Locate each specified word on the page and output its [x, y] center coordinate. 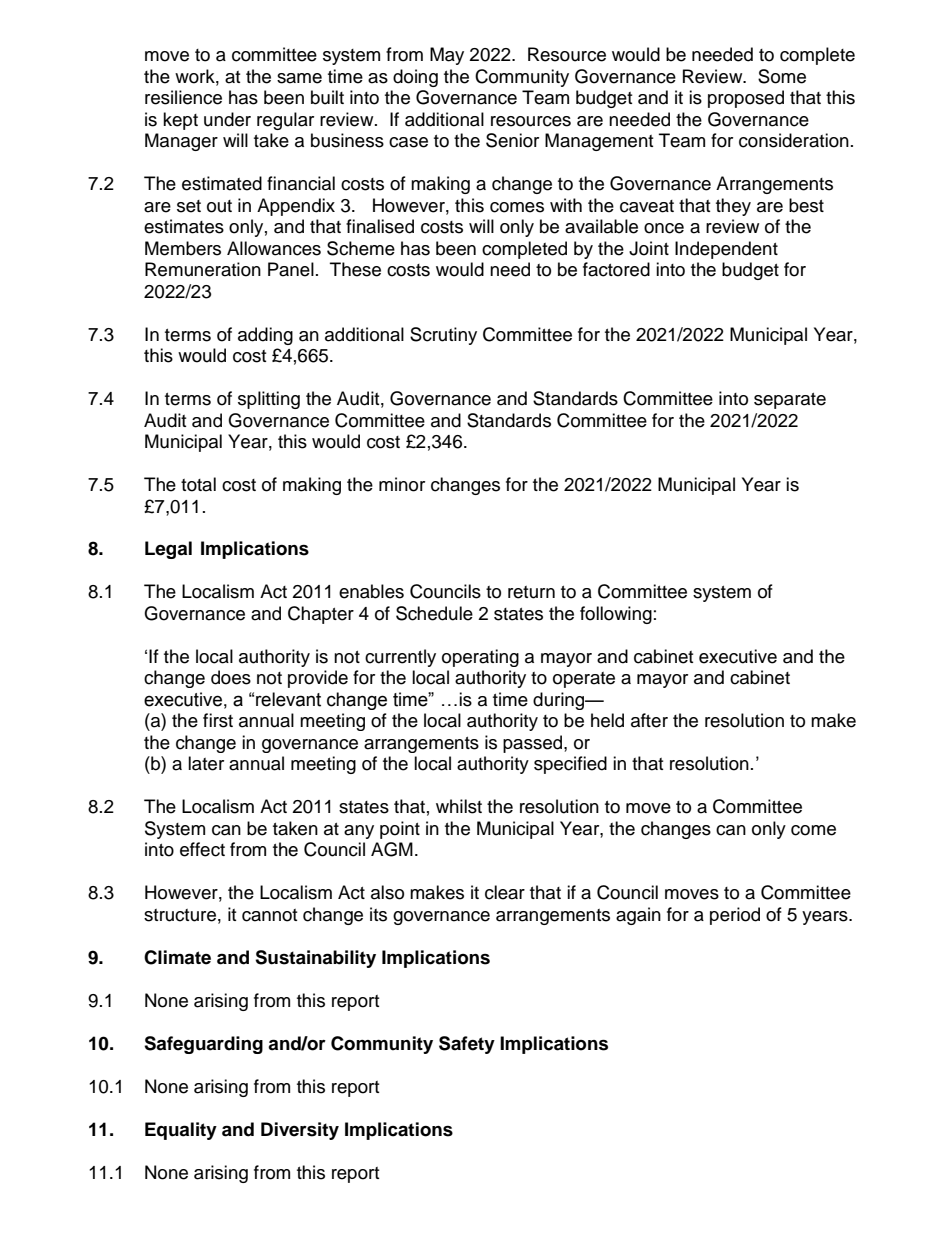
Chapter [321, 615]
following [616, 615]
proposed [746, 99]
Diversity [300, 1131]
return [531, 592]
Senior [512, 140]
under [227, 119]
